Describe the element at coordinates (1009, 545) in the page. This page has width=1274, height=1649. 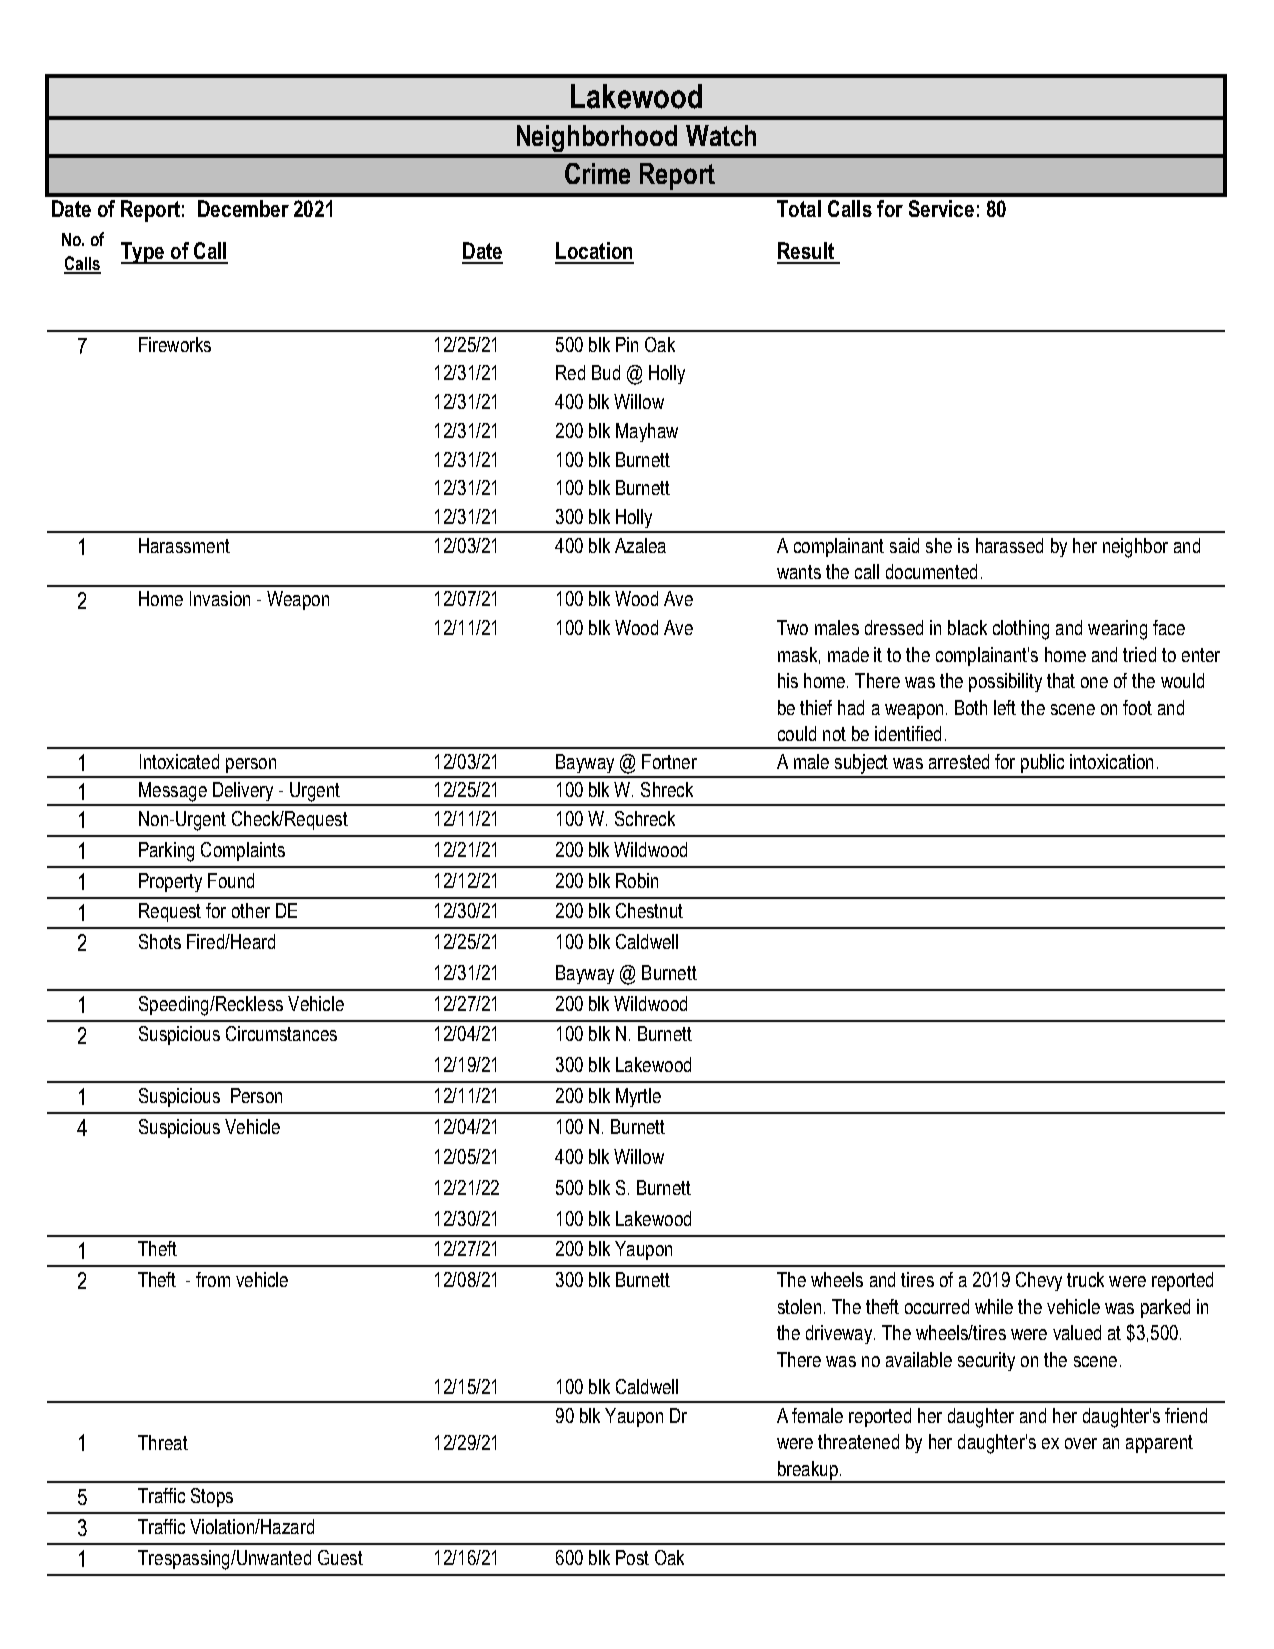
I see `harassed` at that location.
